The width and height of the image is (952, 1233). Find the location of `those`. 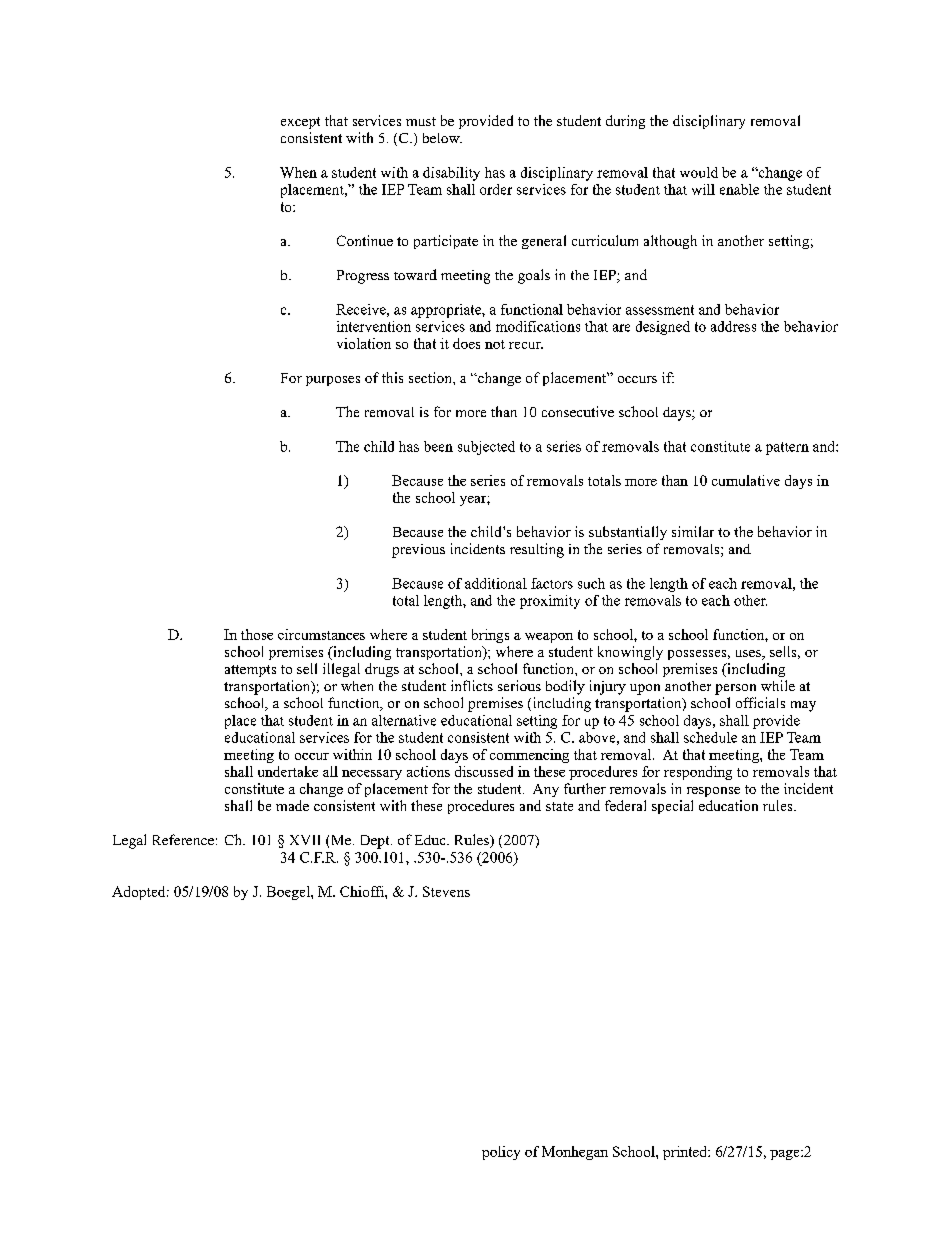

those is located at coordinates (257, 634).
